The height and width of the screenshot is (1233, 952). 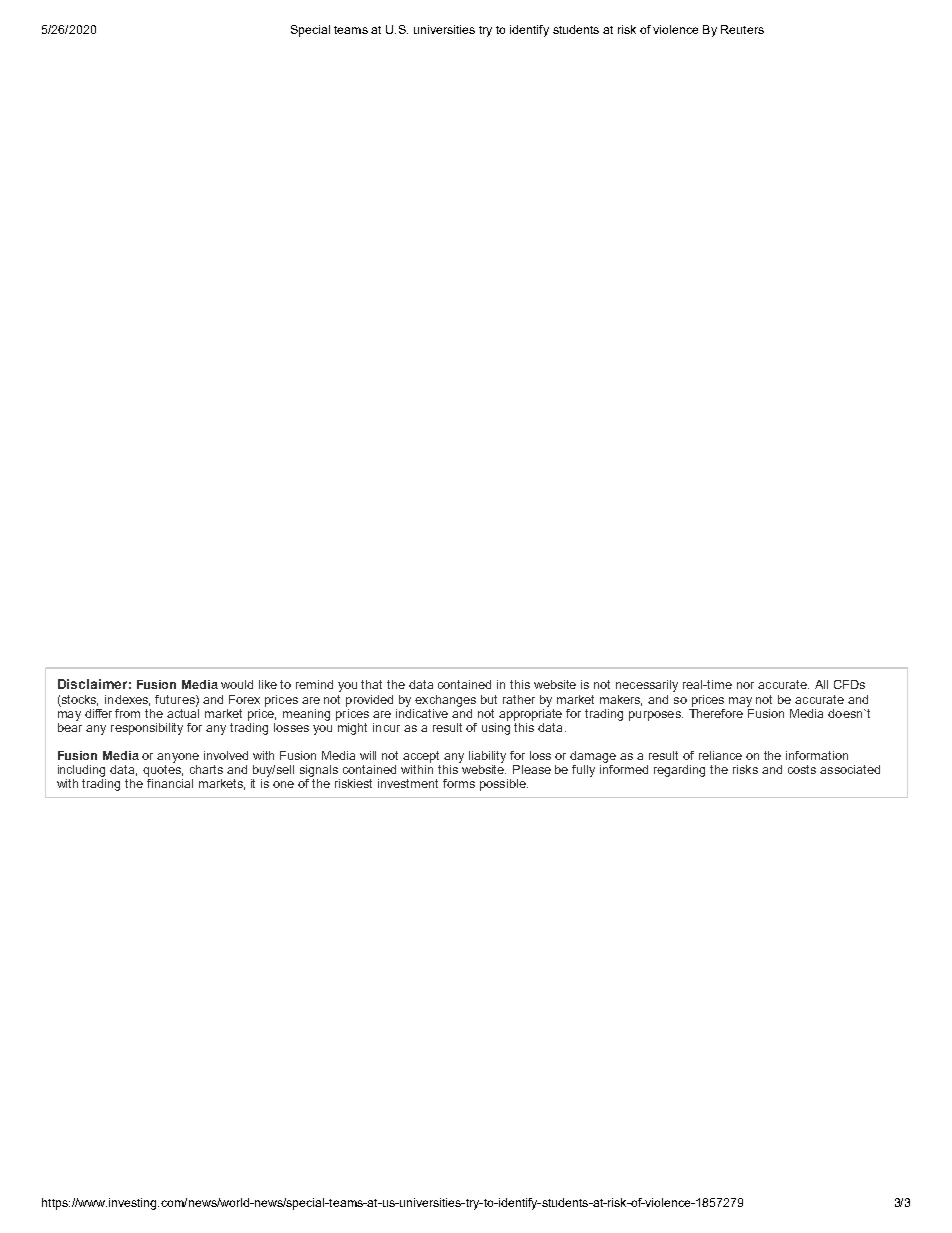 I want to click on quotes, so click(x=163, y=769).
